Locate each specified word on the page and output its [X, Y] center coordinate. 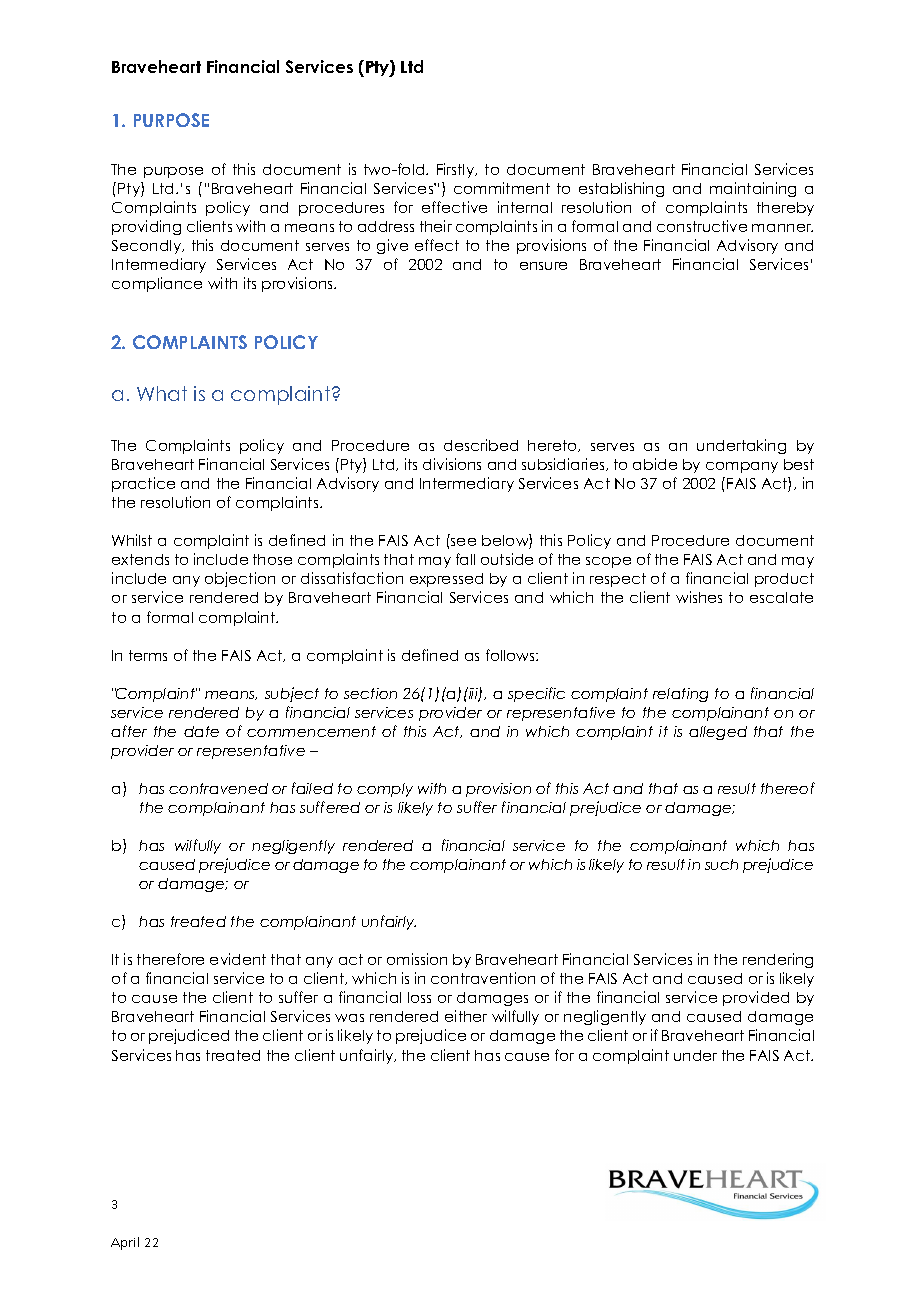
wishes [699, 597]
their [436, 226]
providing [146, 227]
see [463, 542]
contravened [218, 788]
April [125, 1243]
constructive [702, 226]
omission [417, 959]
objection [240, 579]
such [721, 864]
